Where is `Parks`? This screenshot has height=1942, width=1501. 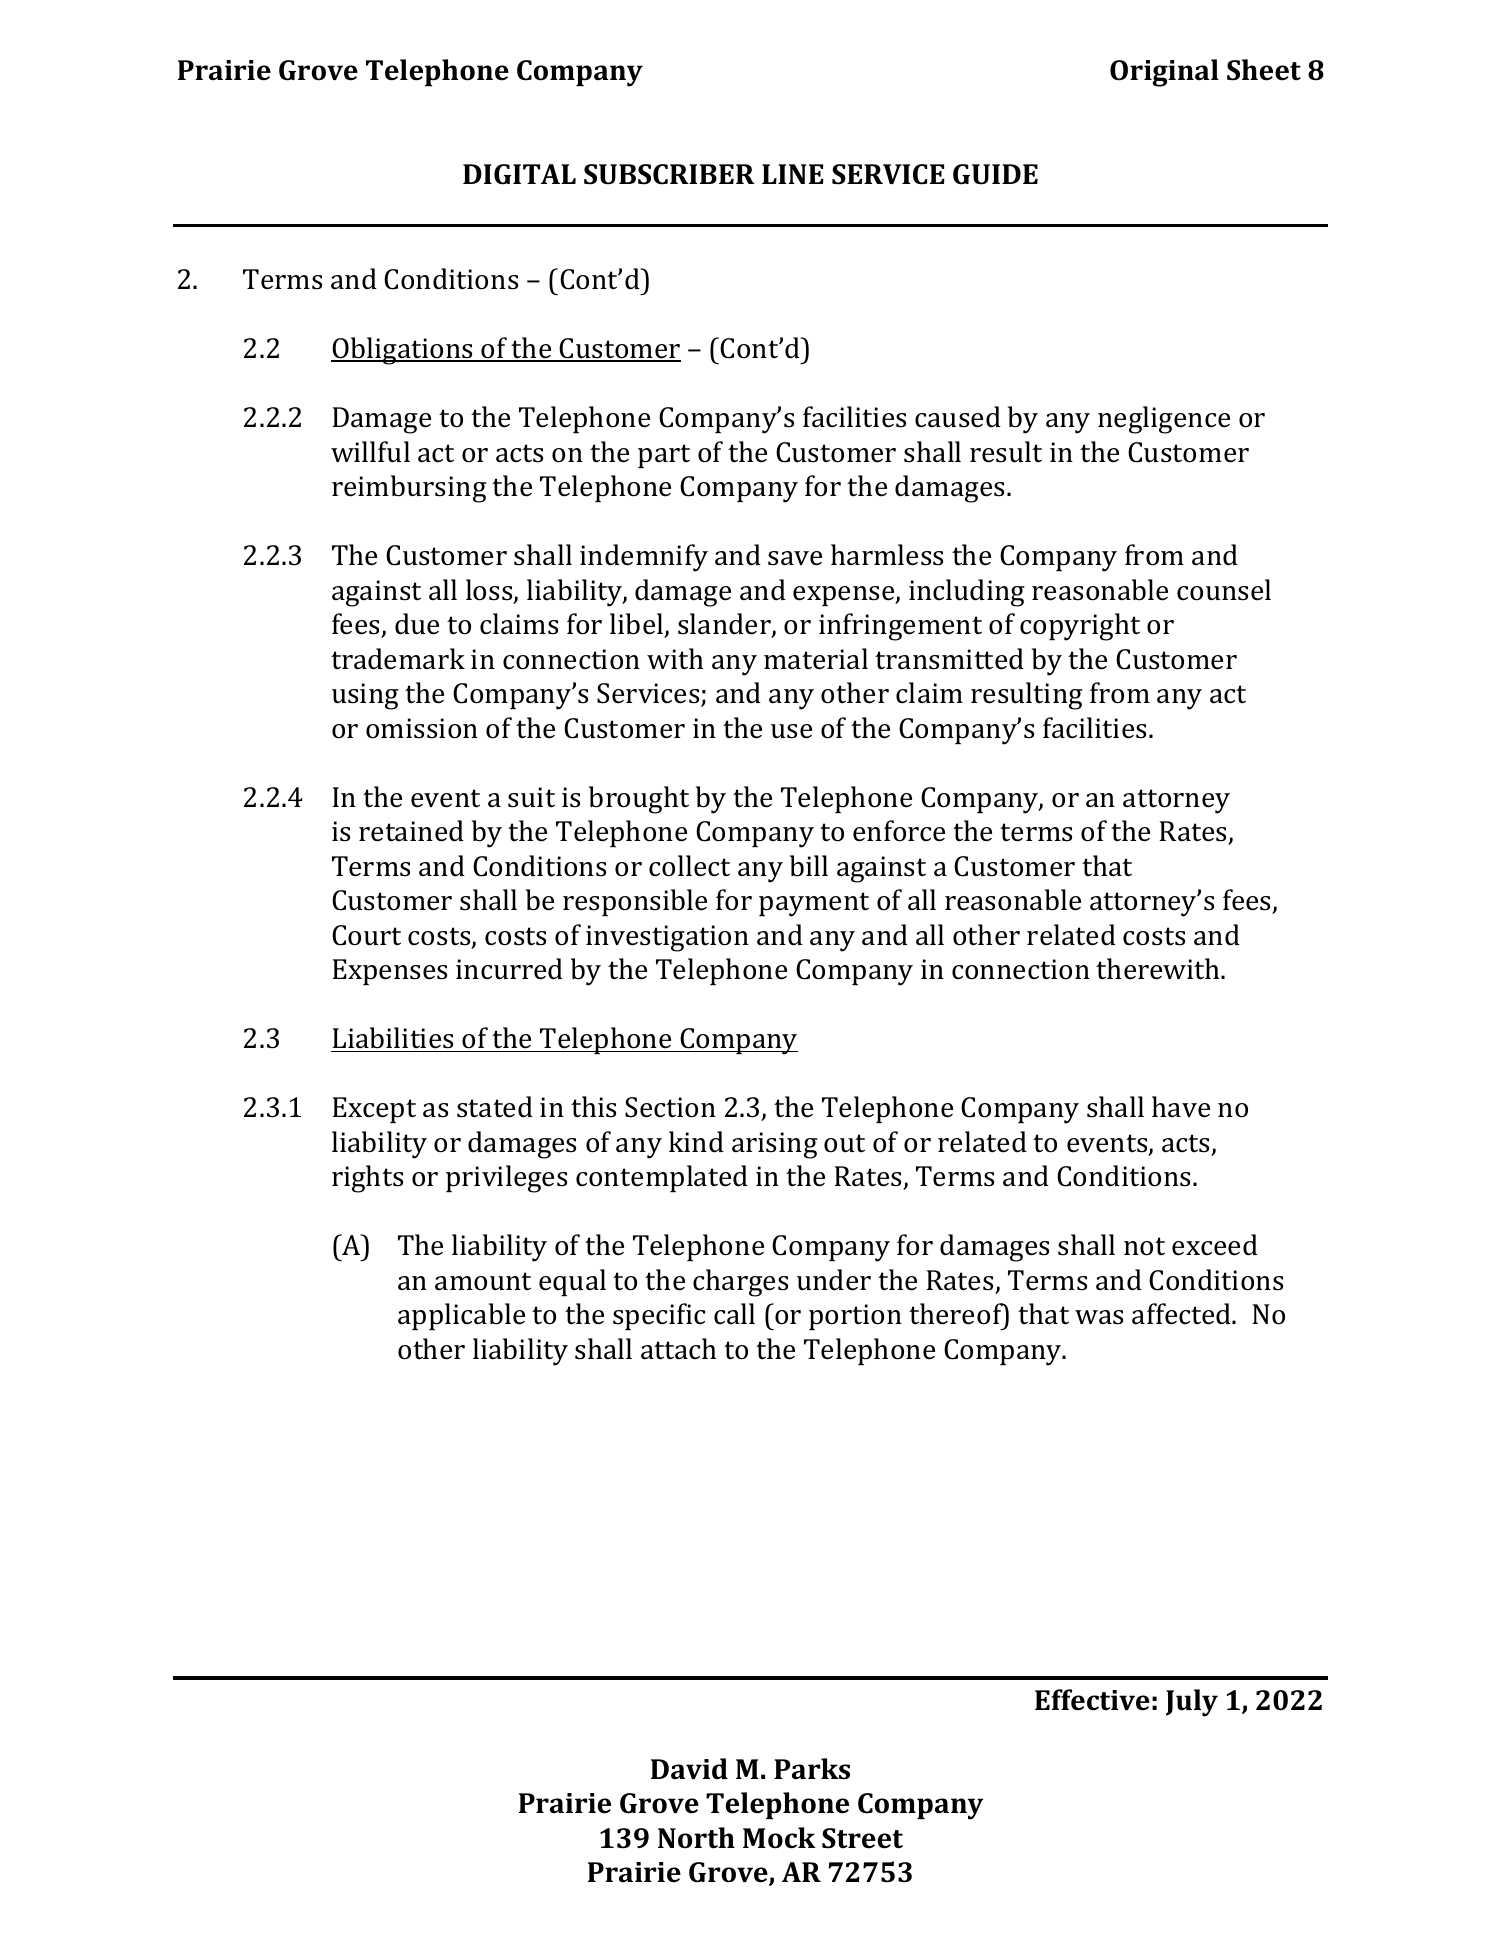
Parks is located at coordinates (812, 1769).
